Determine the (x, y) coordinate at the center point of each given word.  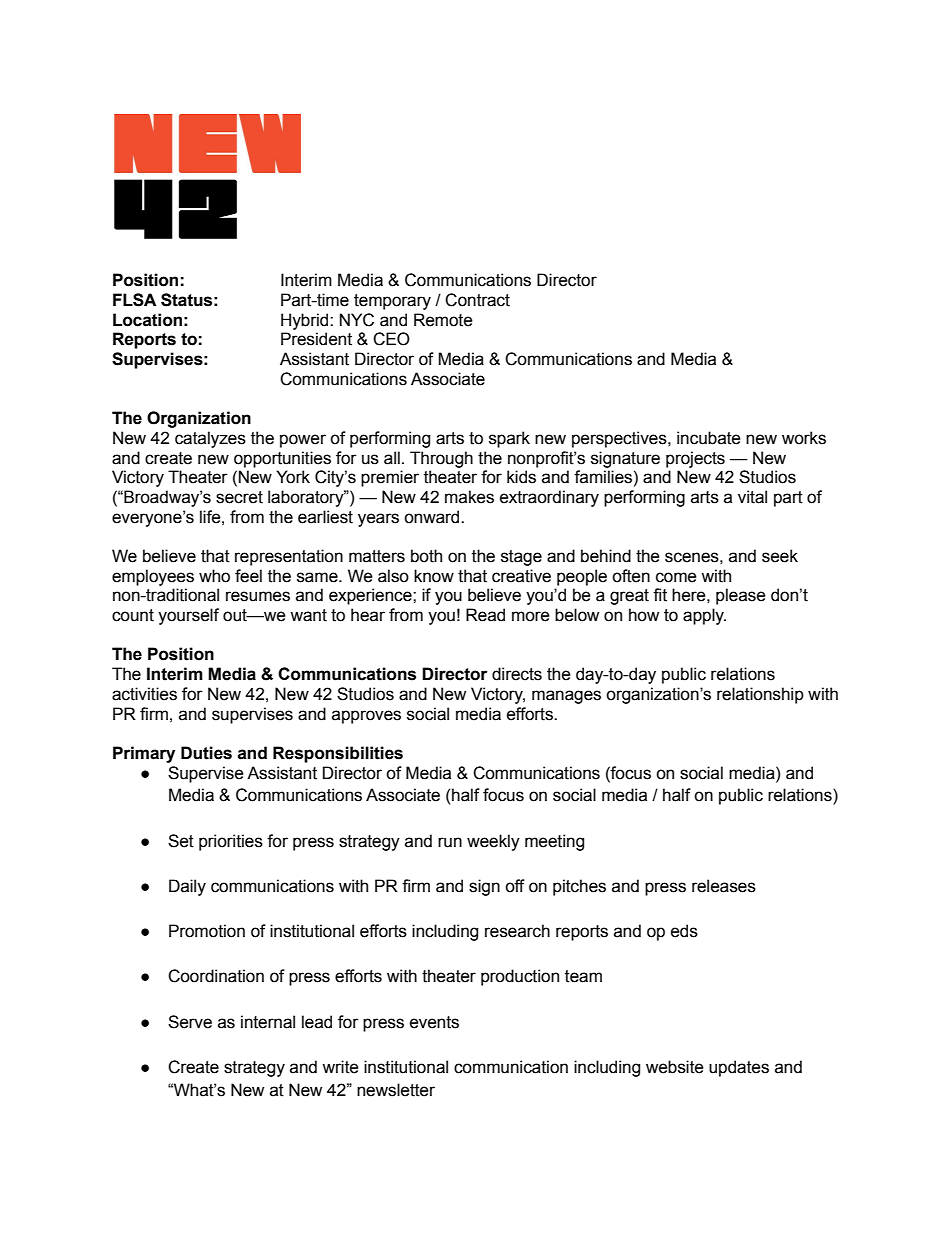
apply (704, 616)
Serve (190, 1022)
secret (239, 497)
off (515, 886)
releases (724, 886)
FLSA (135, 300)
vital (752, 497)
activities (144, 694)
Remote (443, 320)
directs (517, 674)
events (434, 1022)
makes (469, 497)
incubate (709, 438)
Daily (187, 887)
